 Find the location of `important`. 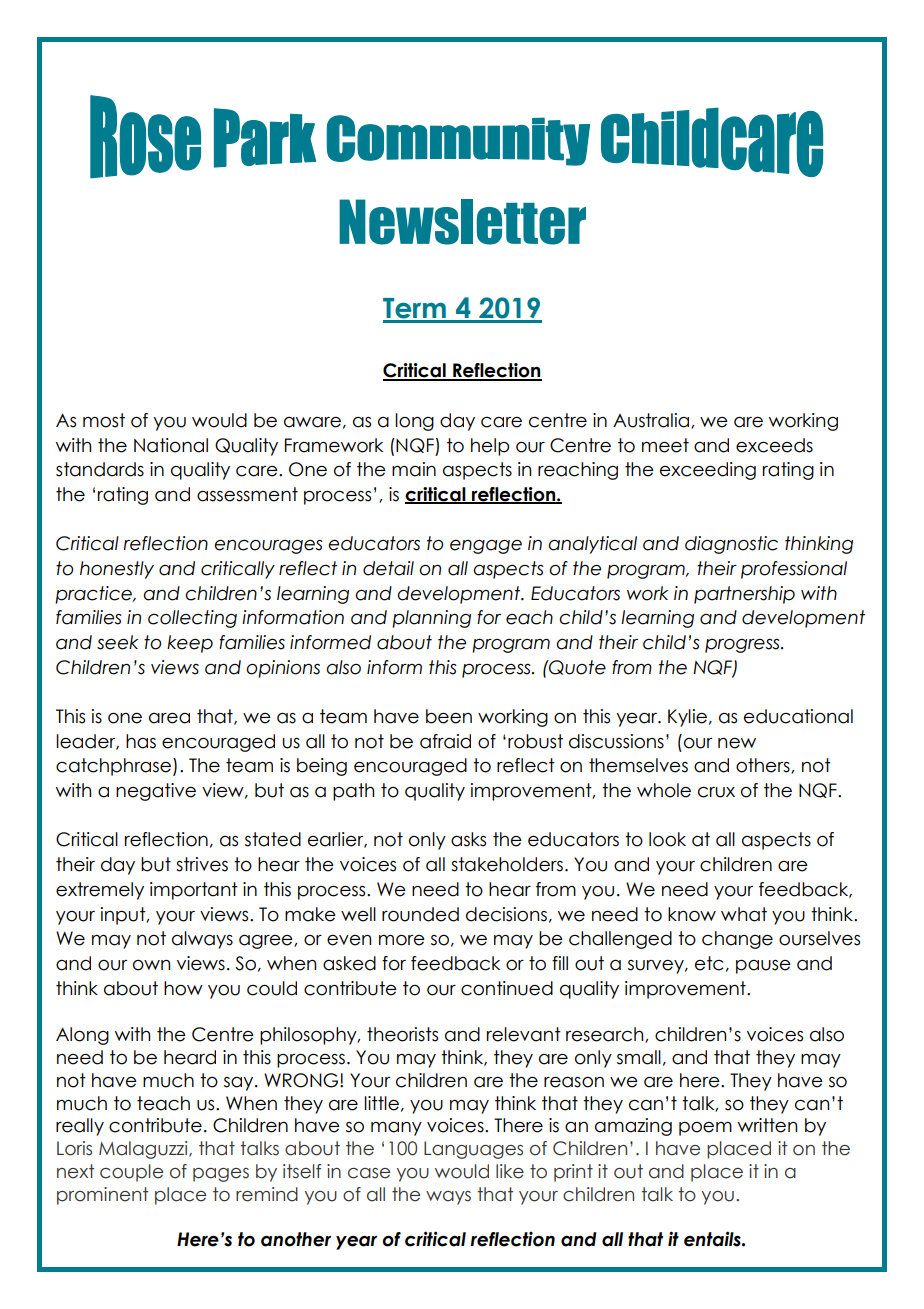

important is located at coordinates (194, 891).
